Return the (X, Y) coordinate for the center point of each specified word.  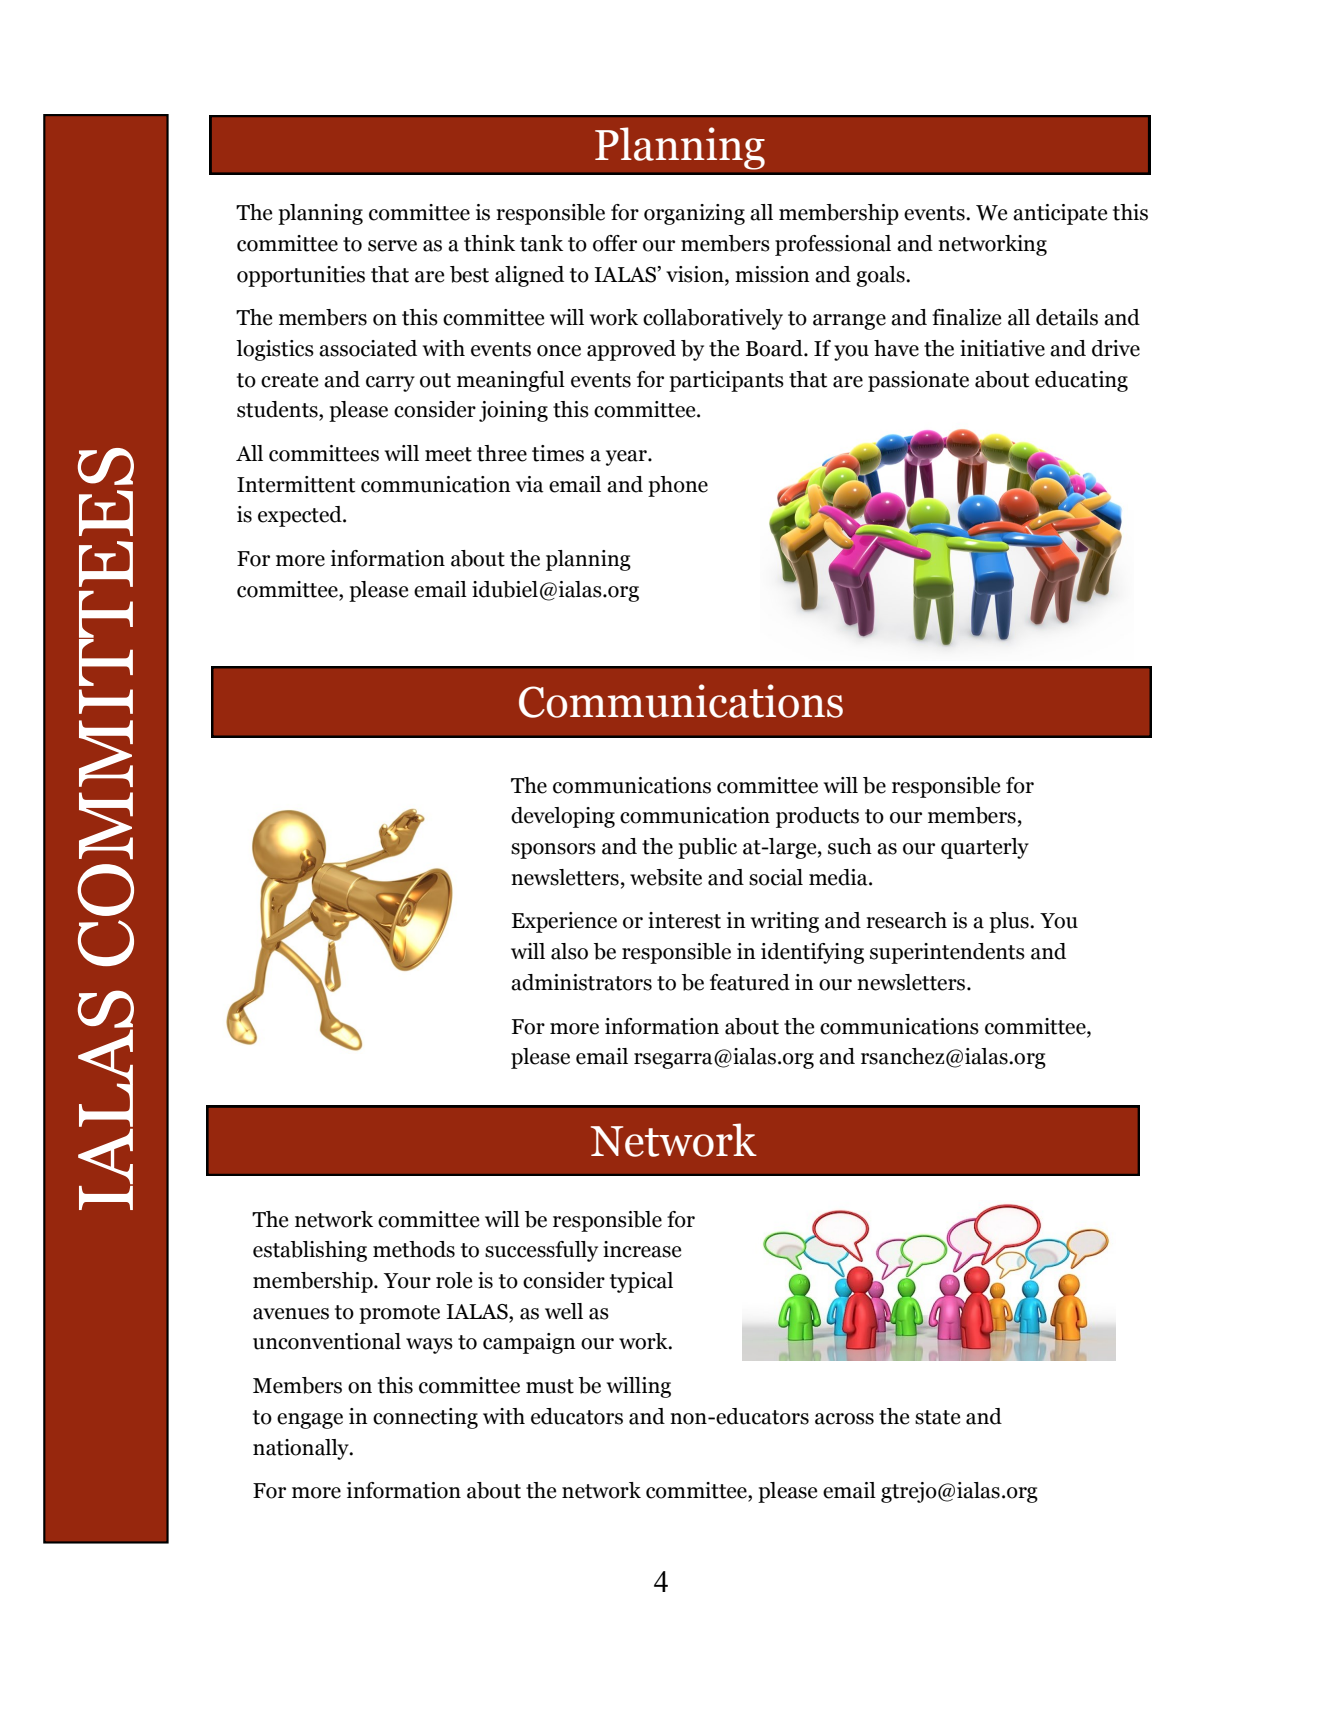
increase (642, 1249)
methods (414, 1249)
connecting (425, 1418)
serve (392, 246)
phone (678, 486)
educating (1081, 381)
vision (696, 275)
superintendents (947, 953)
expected (301, 516)
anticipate (1060, 214)
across (844, 1419)
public (707, 848)
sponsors (553, 851)
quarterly (985, 848)
